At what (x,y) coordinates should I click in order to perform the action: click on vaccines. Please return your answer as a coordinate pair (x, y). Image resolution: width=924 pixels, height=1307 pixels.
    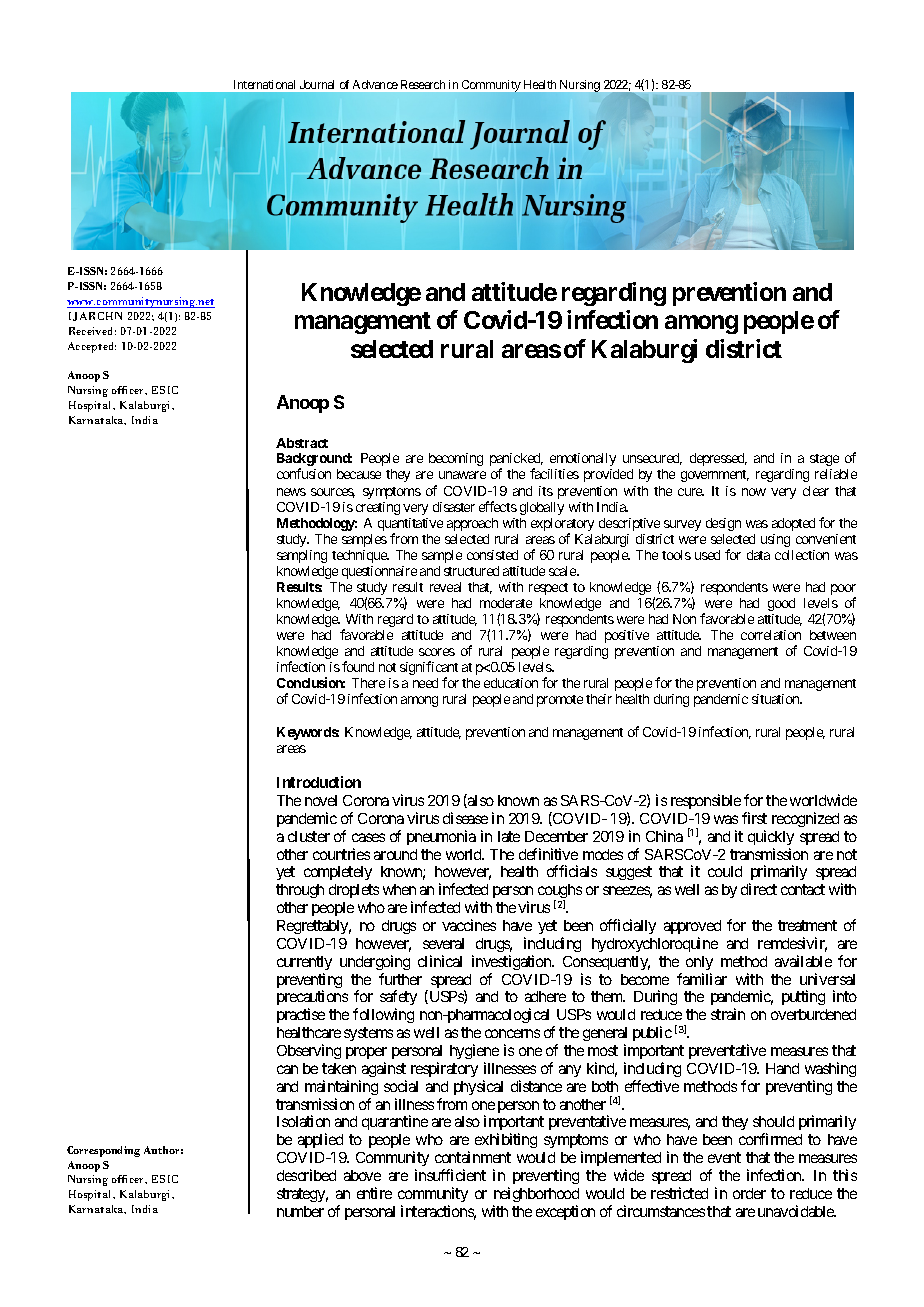
    Looking at the image, I should click on (469, 925).
